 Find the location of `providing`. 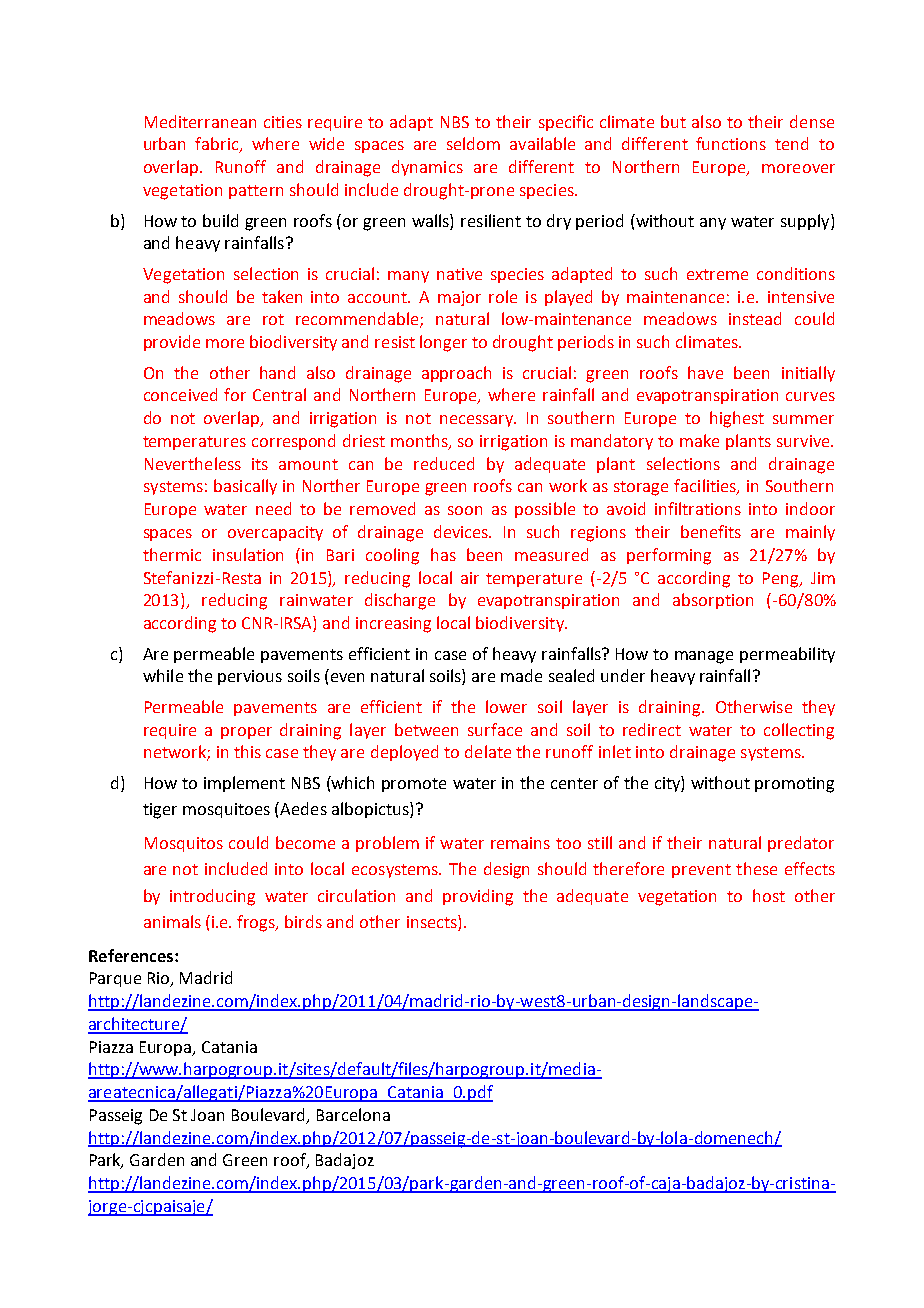

providing is located at coordinates (478, 897).
